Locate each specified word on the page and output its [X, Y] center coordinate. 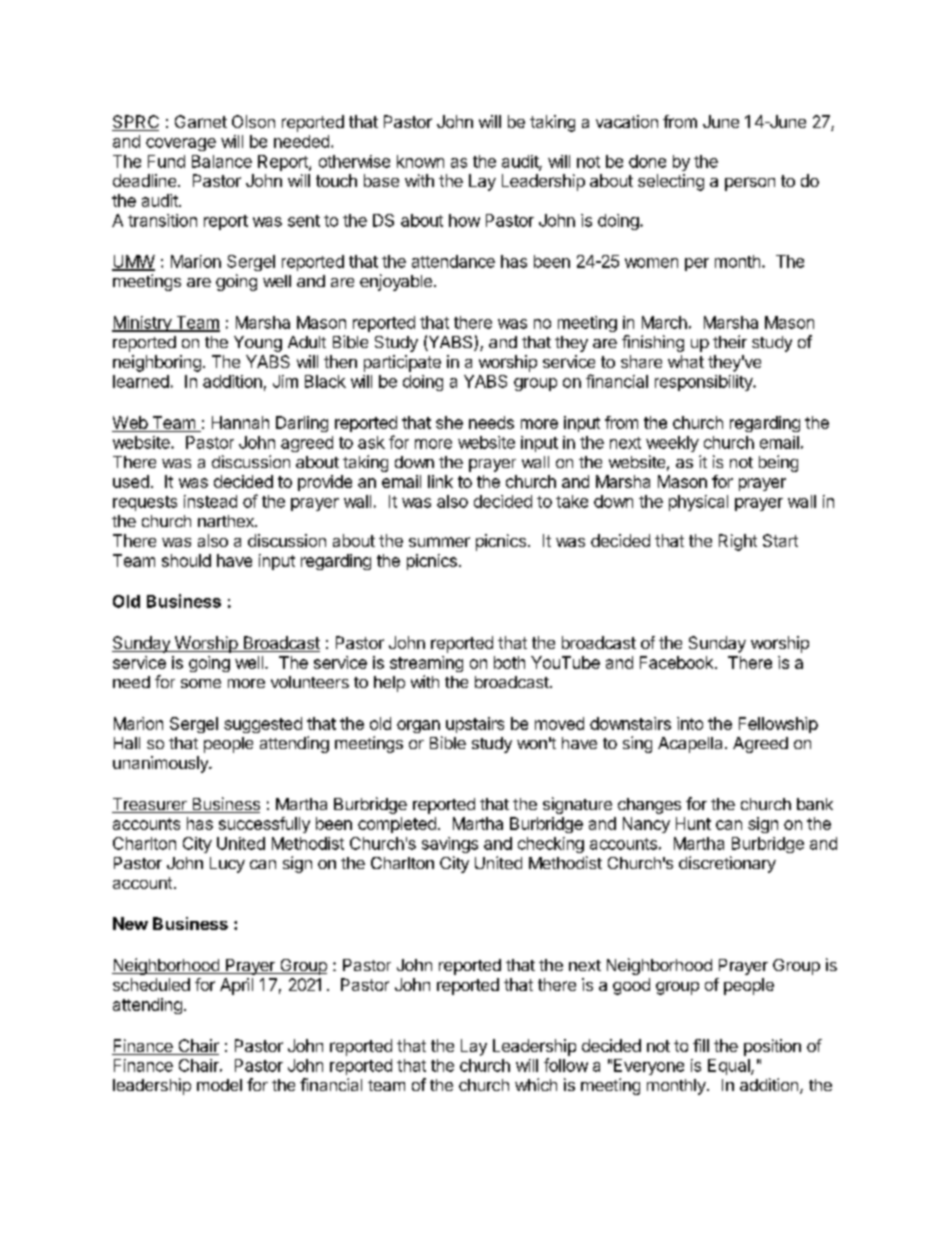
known [420, 161]
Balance [222, 161]
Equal [730, 1067]
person [750, 184]
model [219, 1085]
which [536, 1084]
